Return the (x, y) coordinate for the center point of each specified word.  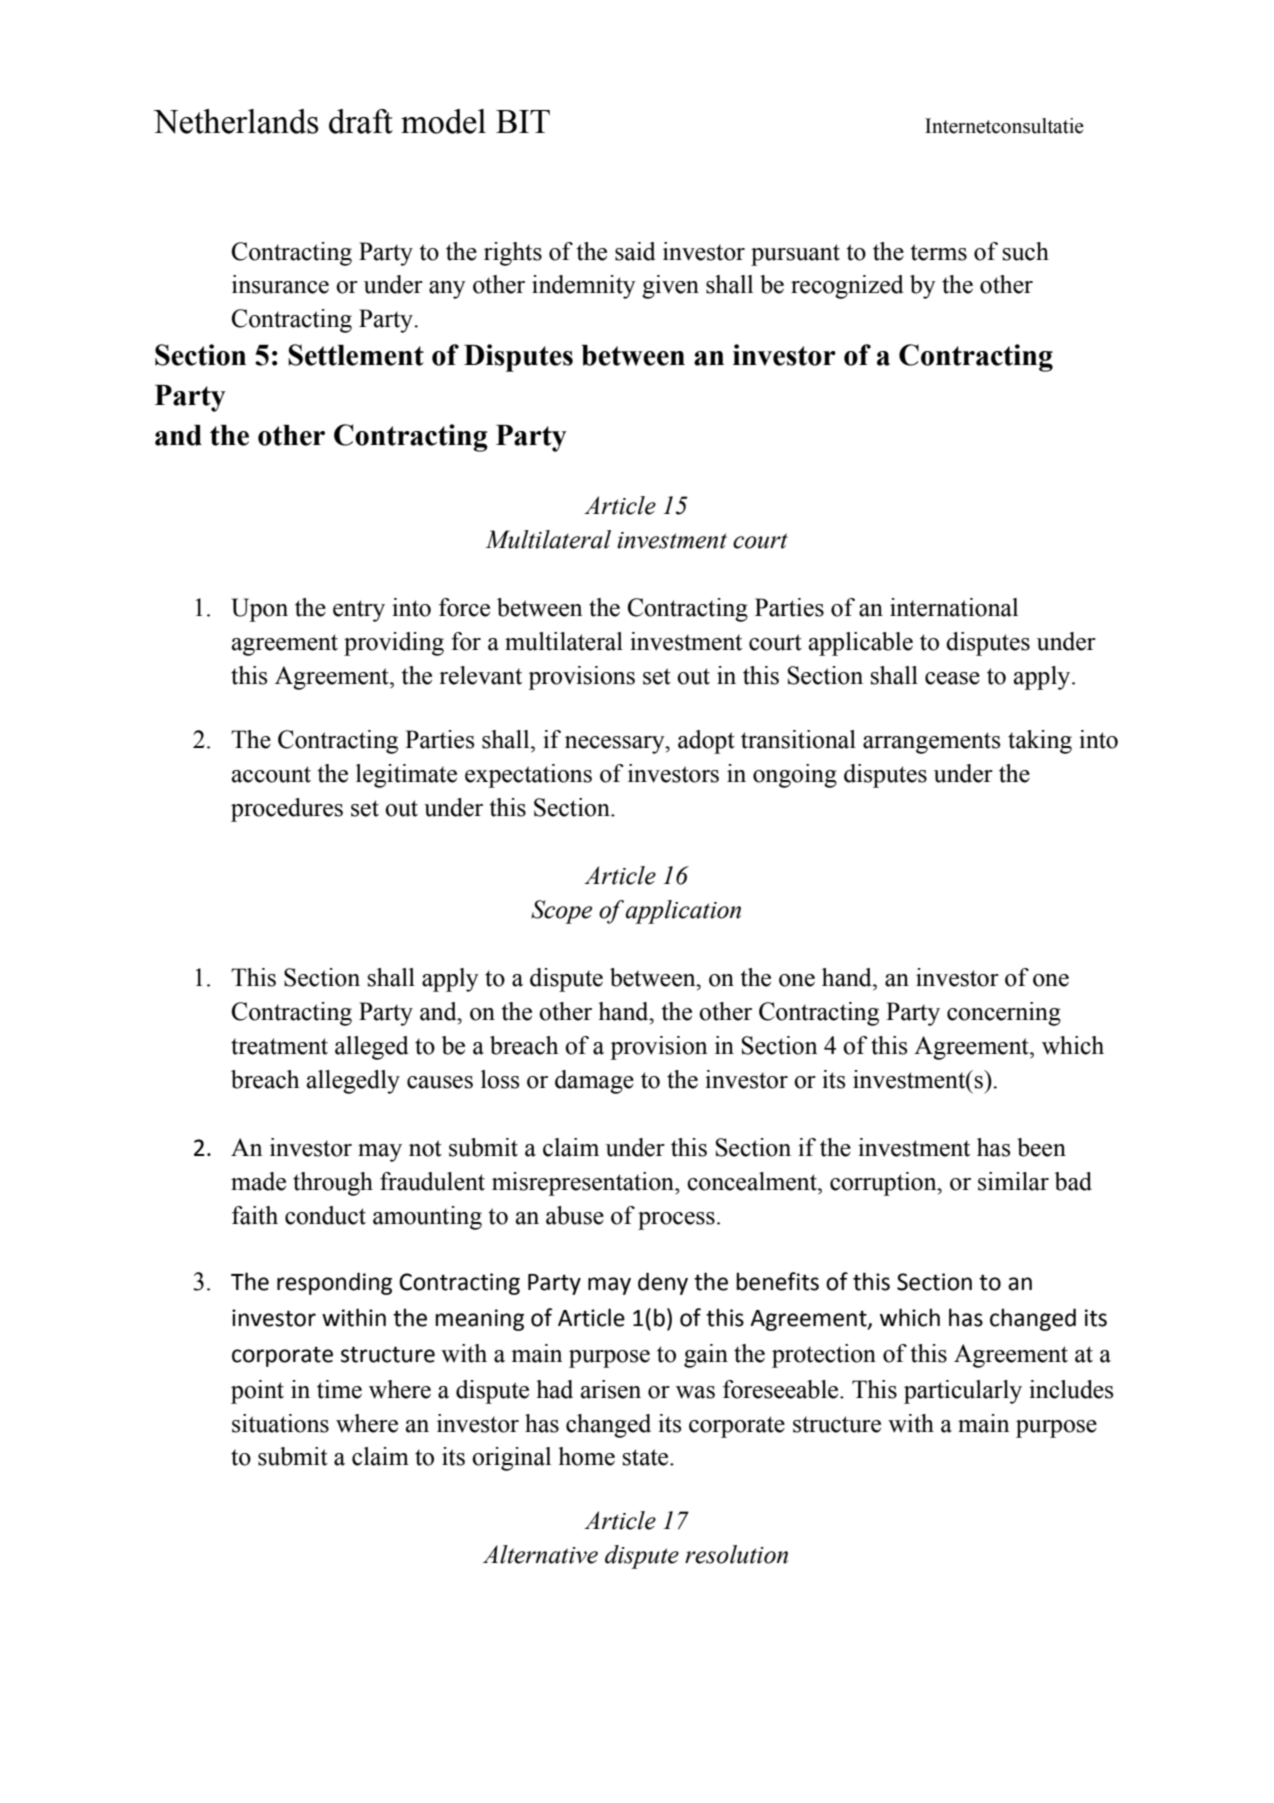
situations (280, 1423)
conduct (325, 1215)
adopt (706, 742)
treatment (279, 1046)
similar (1013, 1181)
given (670, 287)
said (635, 251)
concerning (1004, 1014)
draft (361, 121)
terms (939, 252)
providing (394, 644)
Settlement (356, 355)
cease (952, 678)
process (676, 1221)
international (954, 607)
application (683, 912)
